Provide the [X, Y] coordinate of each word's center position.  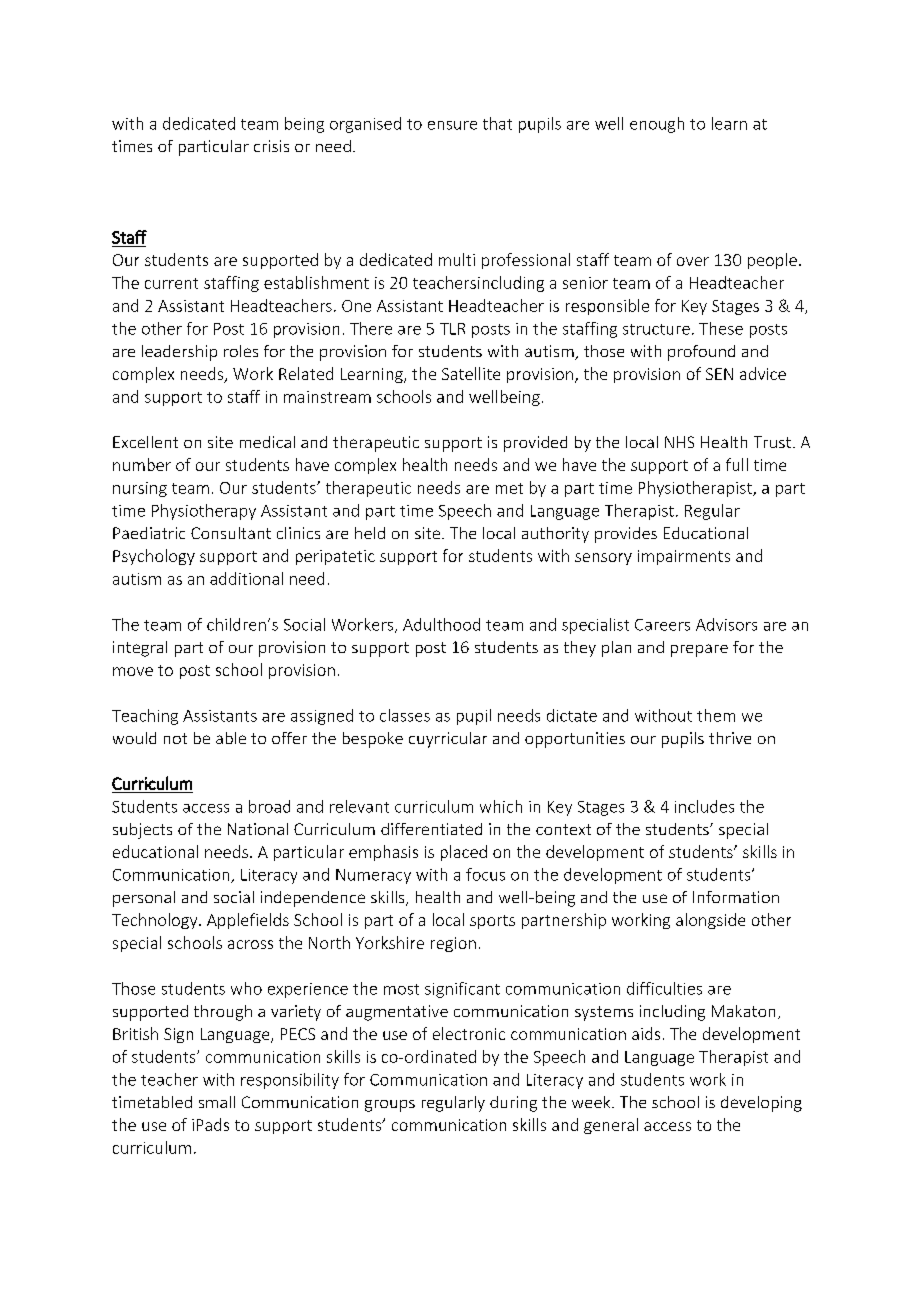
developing [761, 1104]
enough [657, 125]
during [513, 1104]
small [217, 1102]
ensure [452, 125]
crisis [271, 146]
